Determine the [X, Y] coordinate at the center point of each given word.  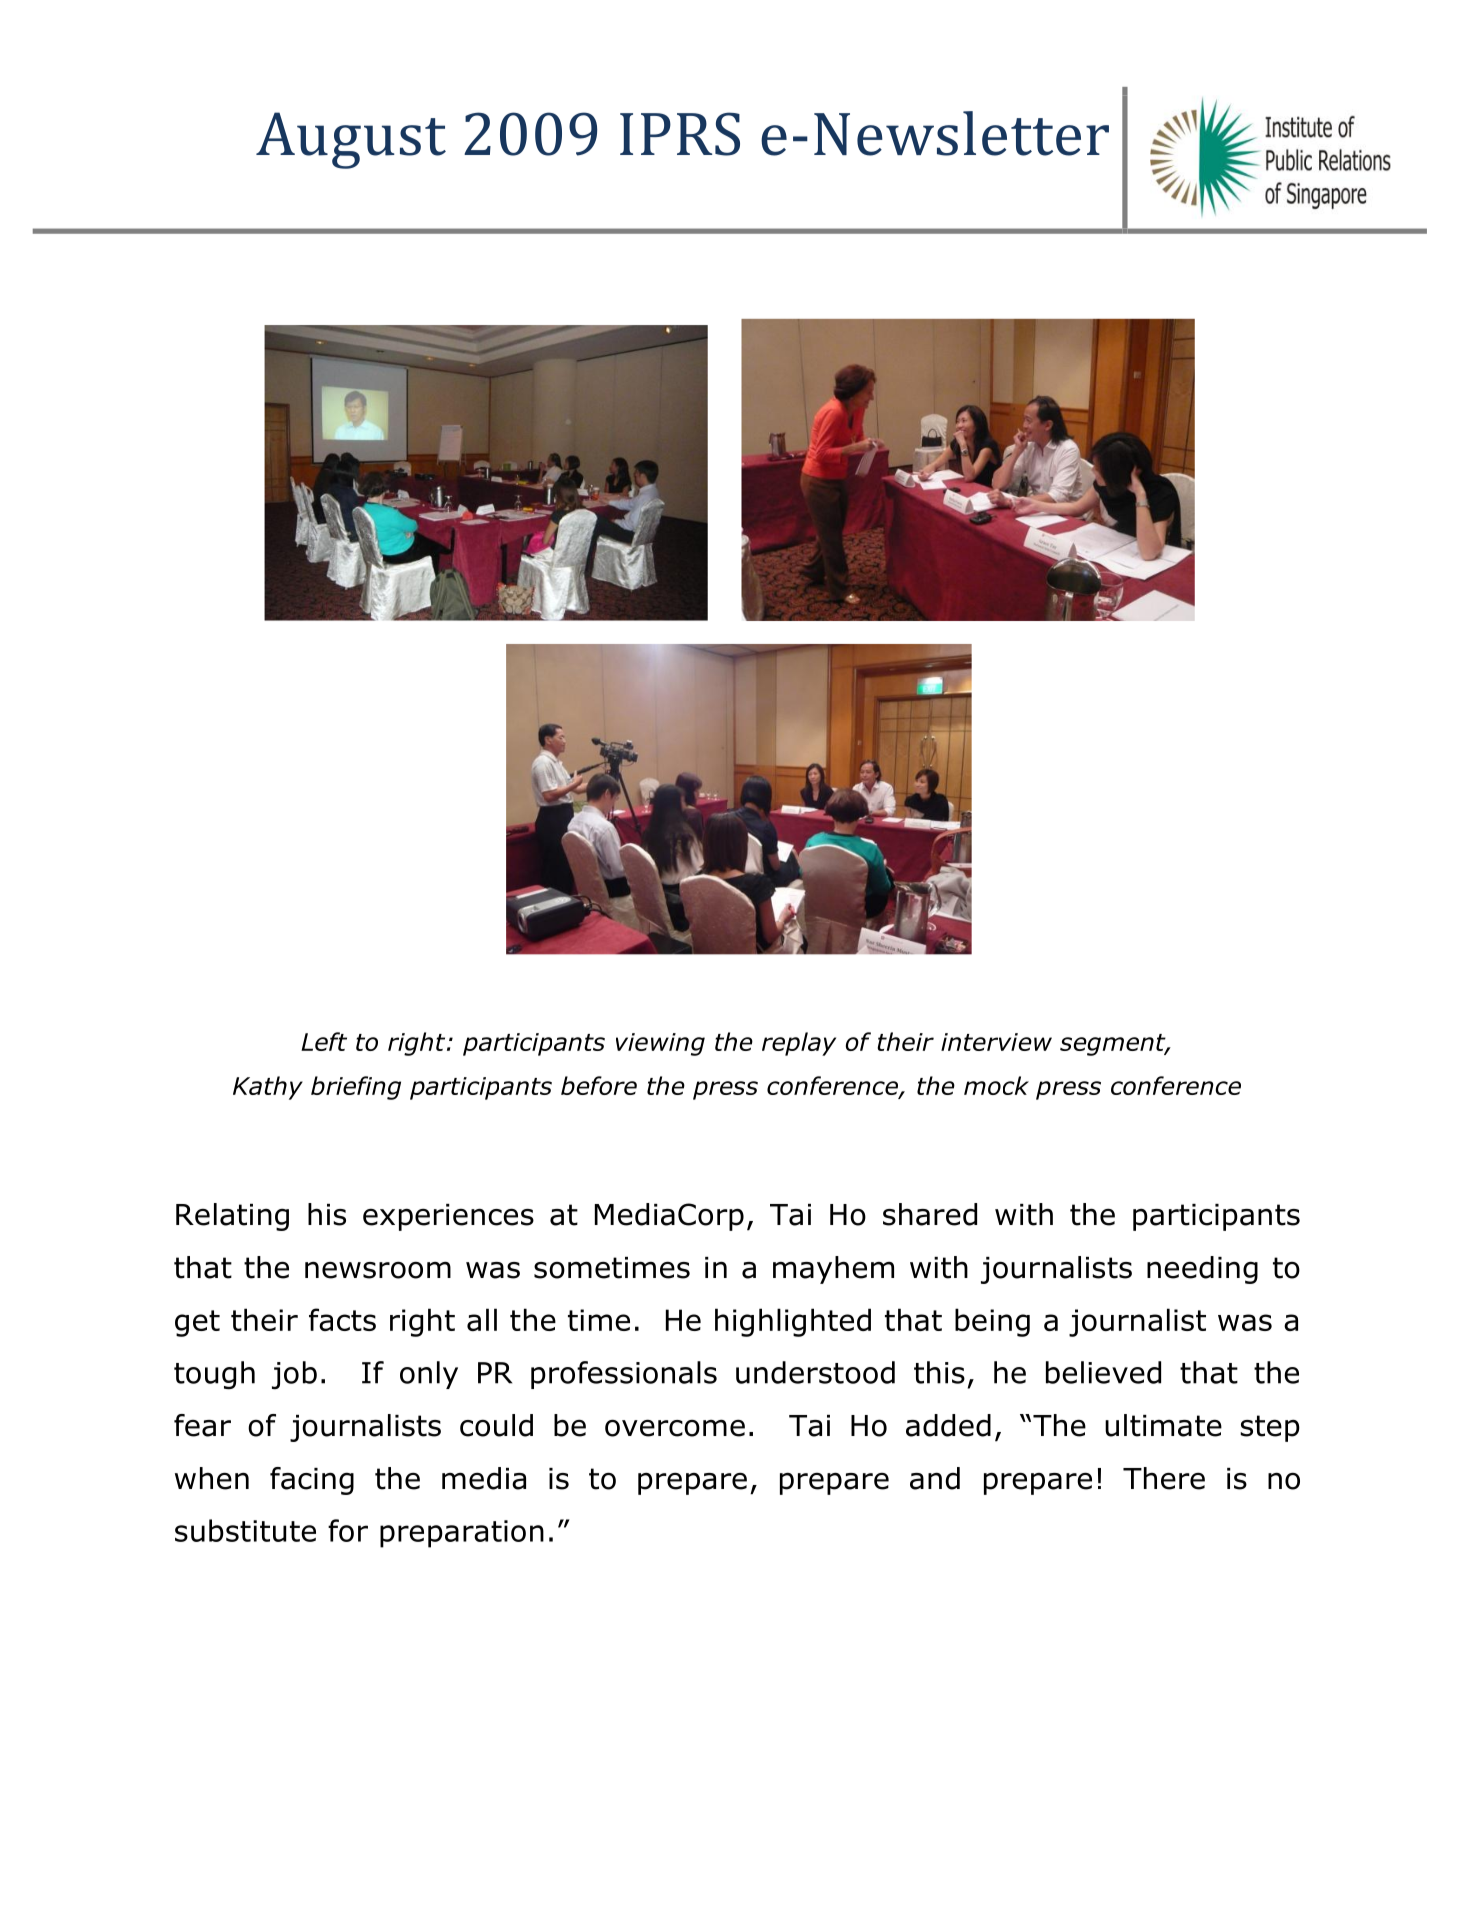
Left [324, 1041]
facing [312, 1481]
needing [1202, 1270]
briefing [356, 1088]
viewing [660, 1044]
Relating [232, 1217]
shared [930, 1214]
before [599, 1085]
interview [996, 1042]
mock [996, 1085]
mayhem [833, 1270]
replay [799, 1044]
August [351, 140]
